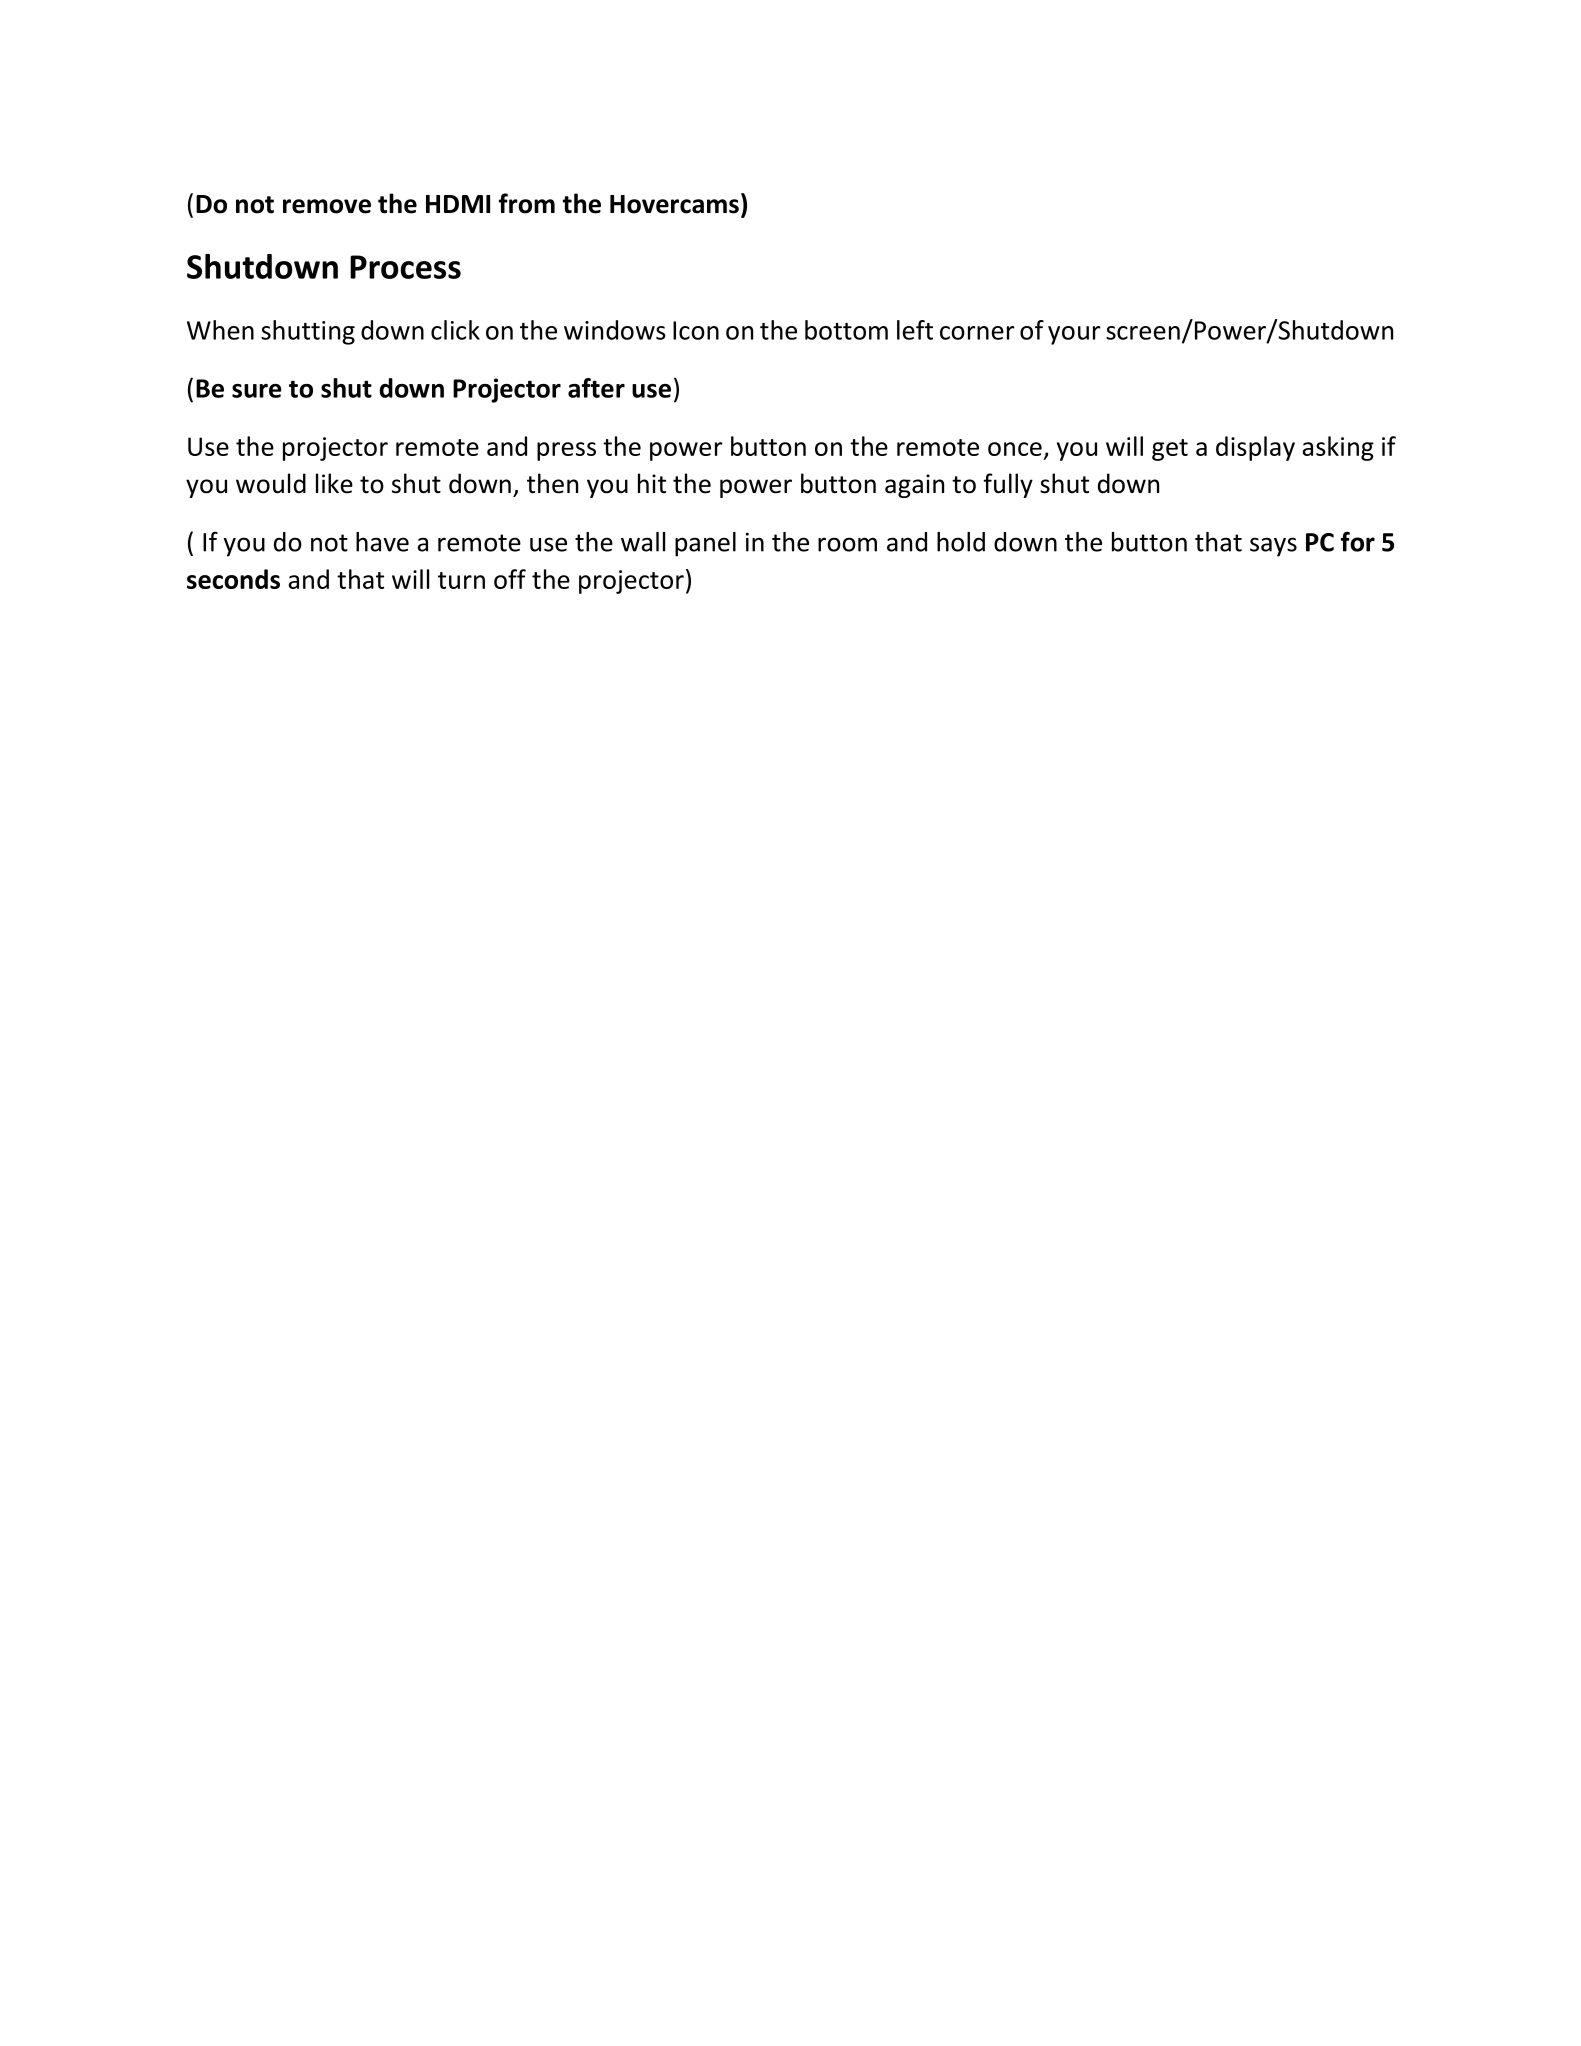 The width and height of the image is (1581, 2046). Describe the element at coordinates (596, 388) in the image. I see `after` at that location.
